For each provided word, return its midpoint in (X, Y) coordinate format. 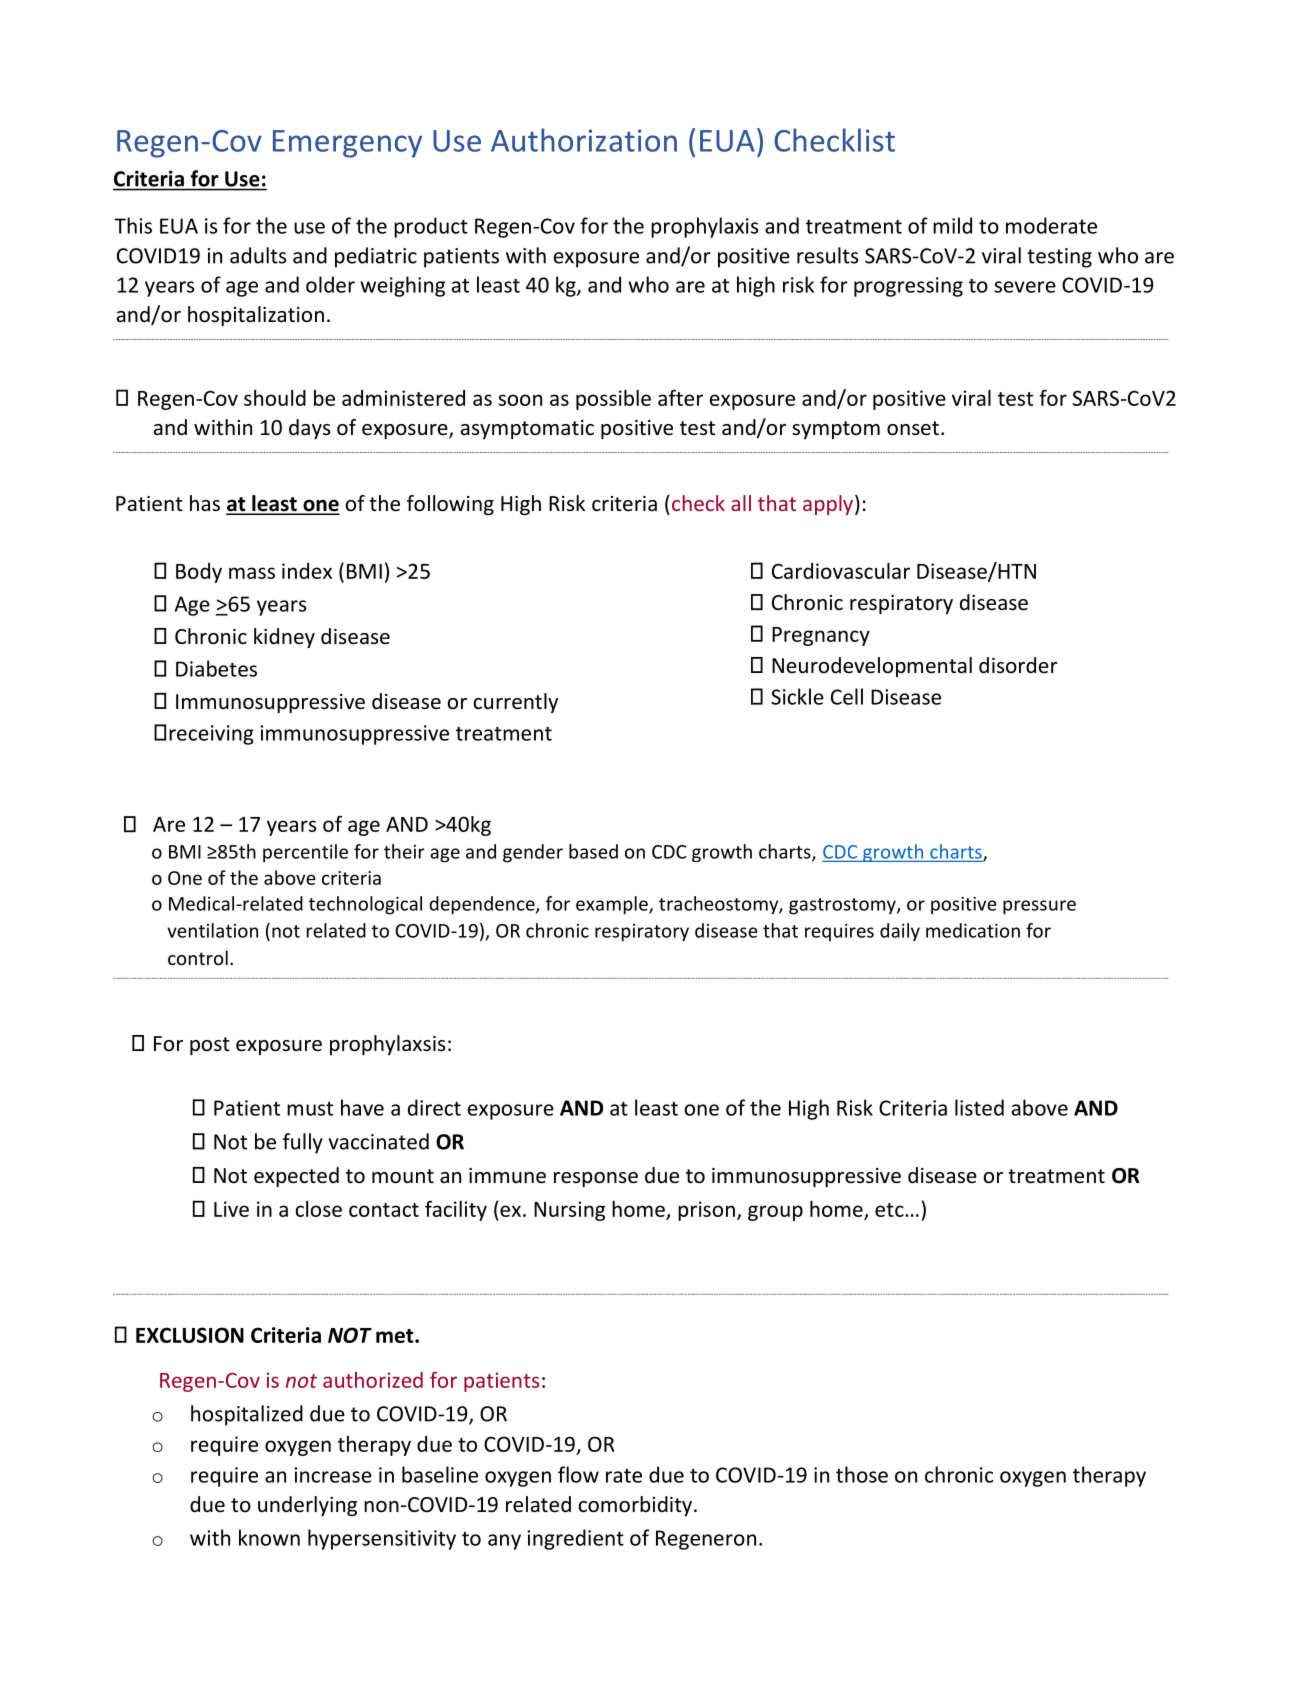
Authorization (584, 140)
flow (578, 1474)
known (269, 1537)
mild (952, 225)
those (862, 1474)
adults (258, 255)
